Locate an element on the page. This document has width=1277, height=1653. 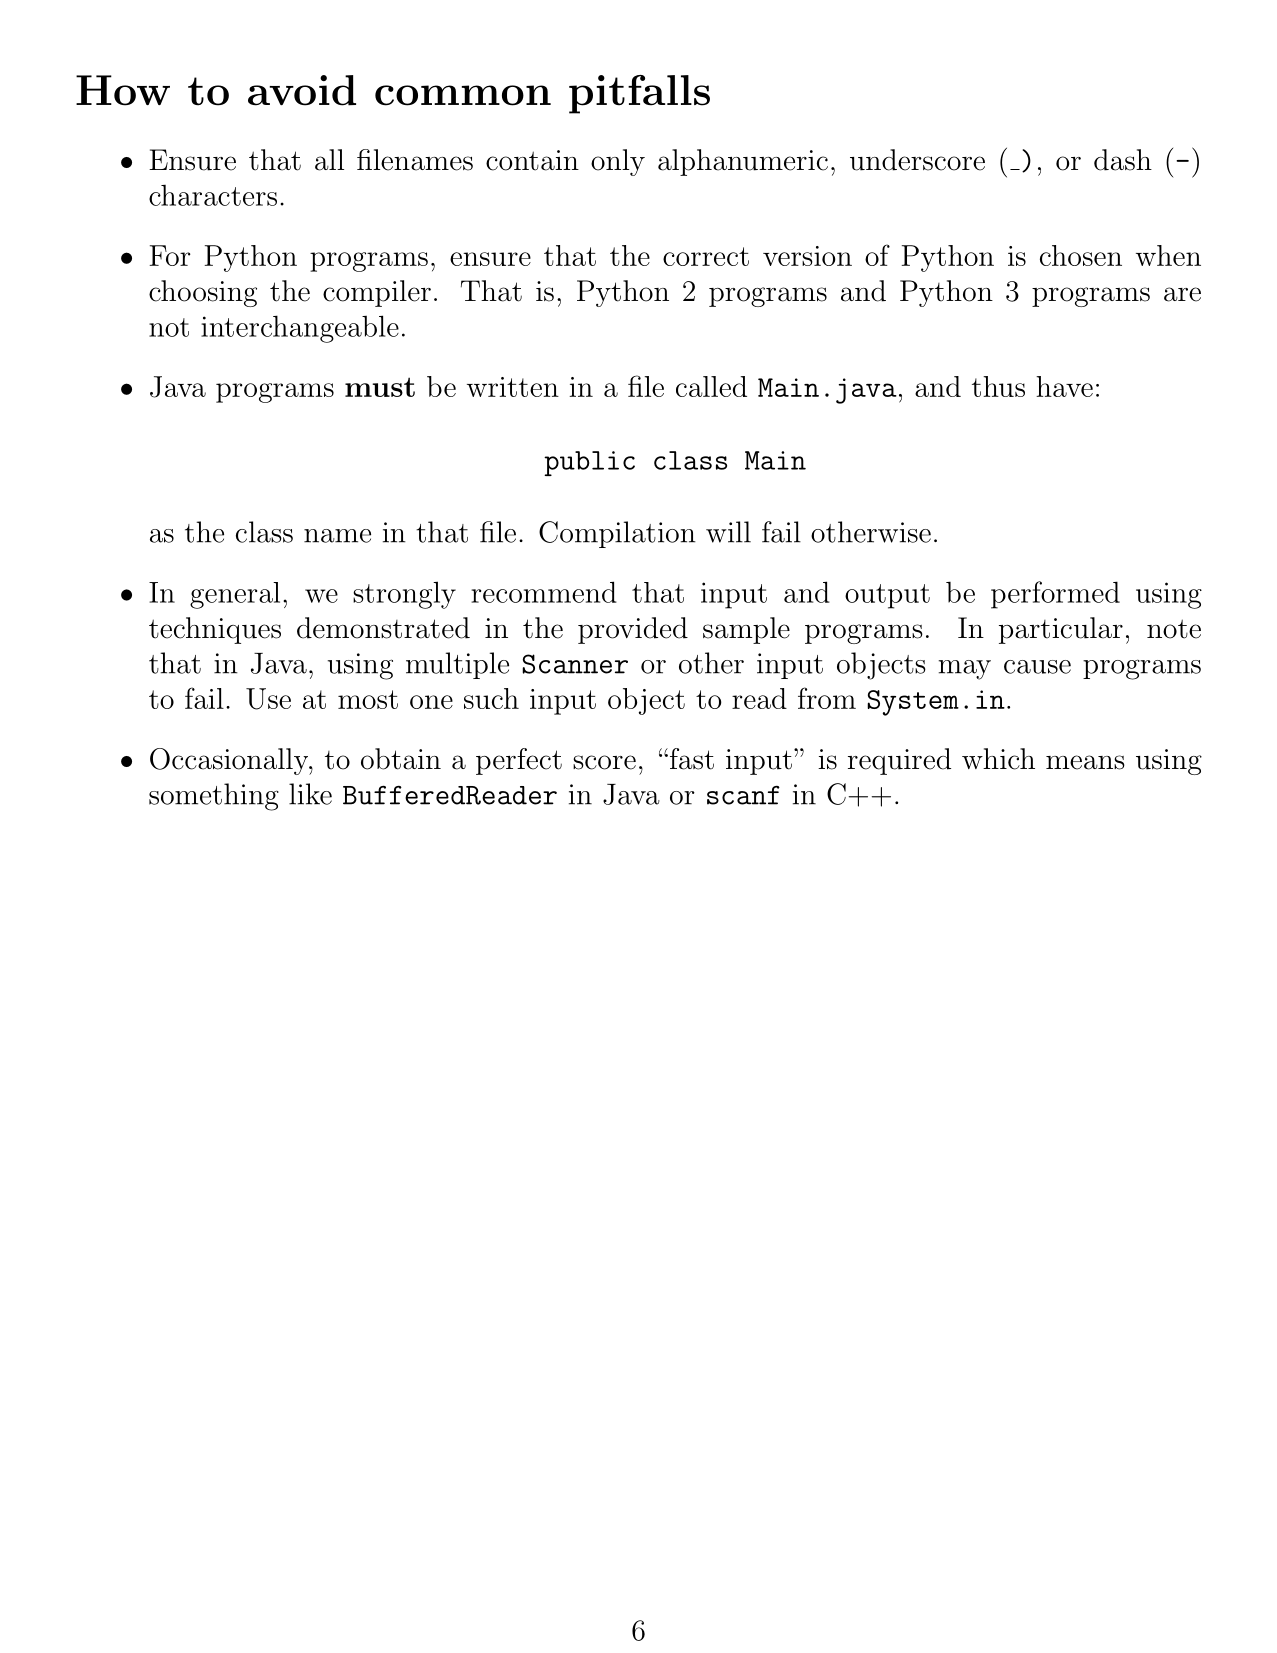
means is located at coordinates (1085, 762).
